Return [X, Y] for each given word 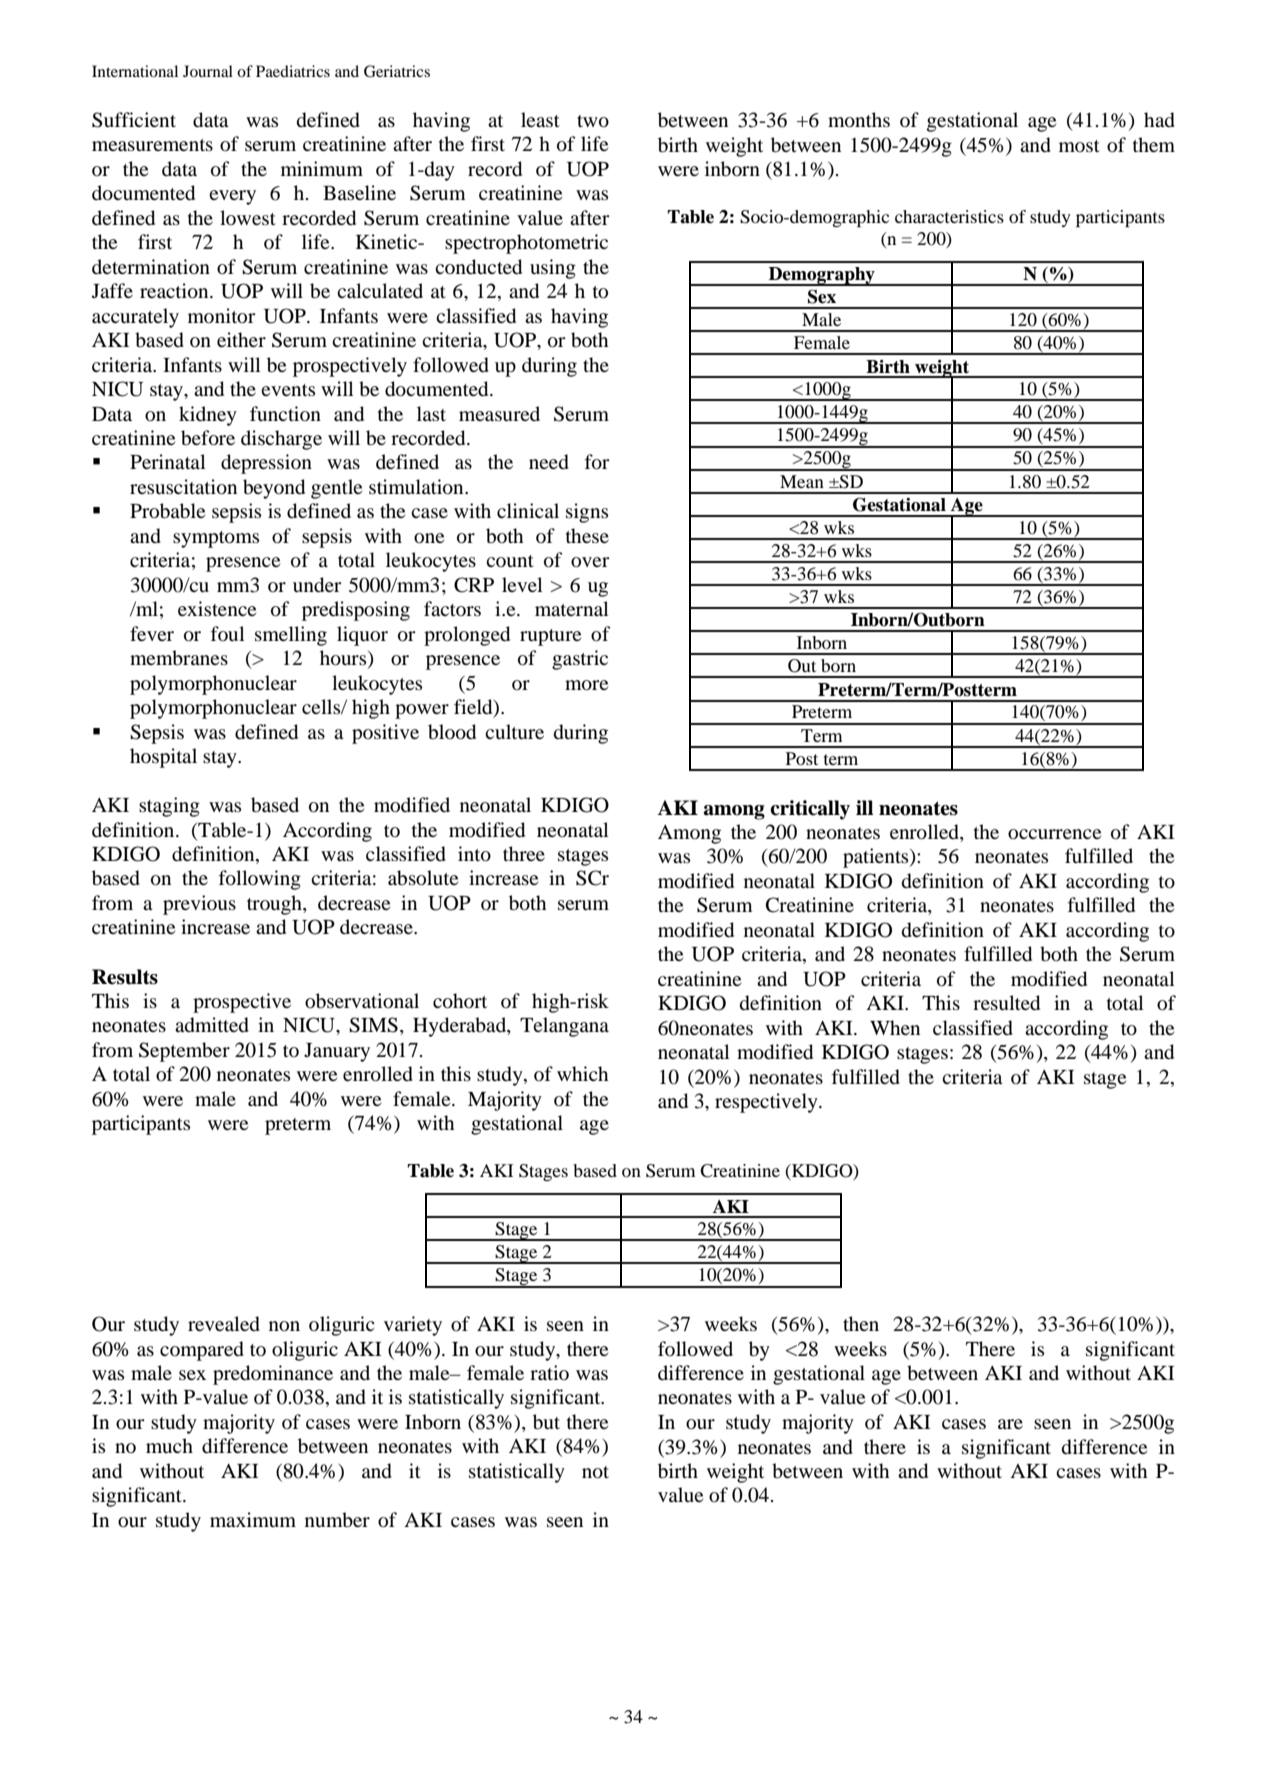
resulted [1006, 1003]
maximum [253, 1519]
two [593, 121]
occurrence [1054, 834]
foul [227, 633]
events [288, 390]
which [582, 1073]
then [861, 1323]
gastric [580, 660]
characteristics [949, 216]
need [549, 462]
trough [275, 905]
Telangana [564, 1027]
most [1079, 146]
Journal [208, 71]
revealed [224, 1324]
